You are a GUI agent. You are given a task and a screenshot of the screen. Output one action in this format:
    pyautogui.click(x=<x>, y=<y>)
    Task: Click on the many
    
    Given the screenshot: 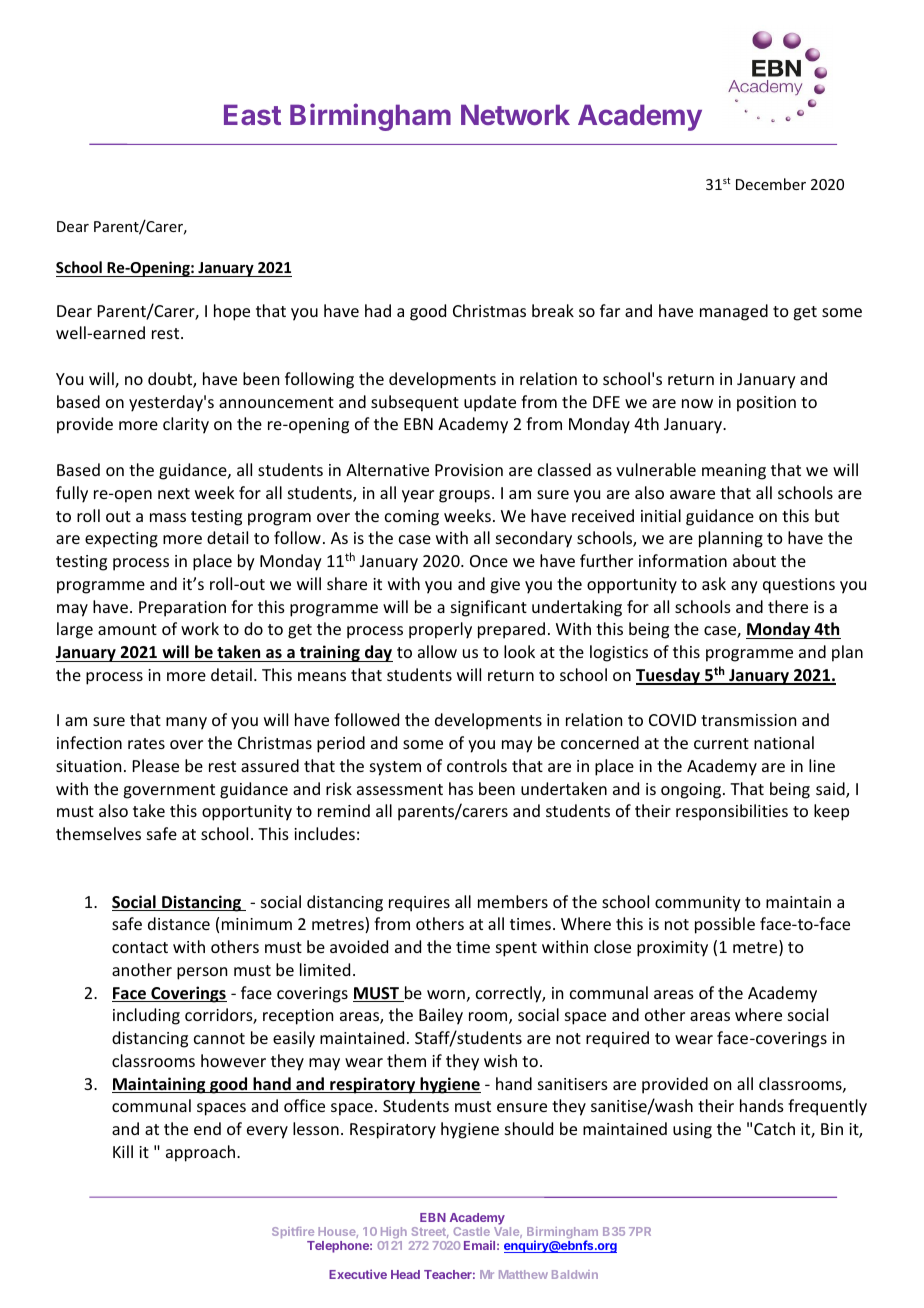 What is the action you would take?
    pyautogui.click(x=186, y=723)
